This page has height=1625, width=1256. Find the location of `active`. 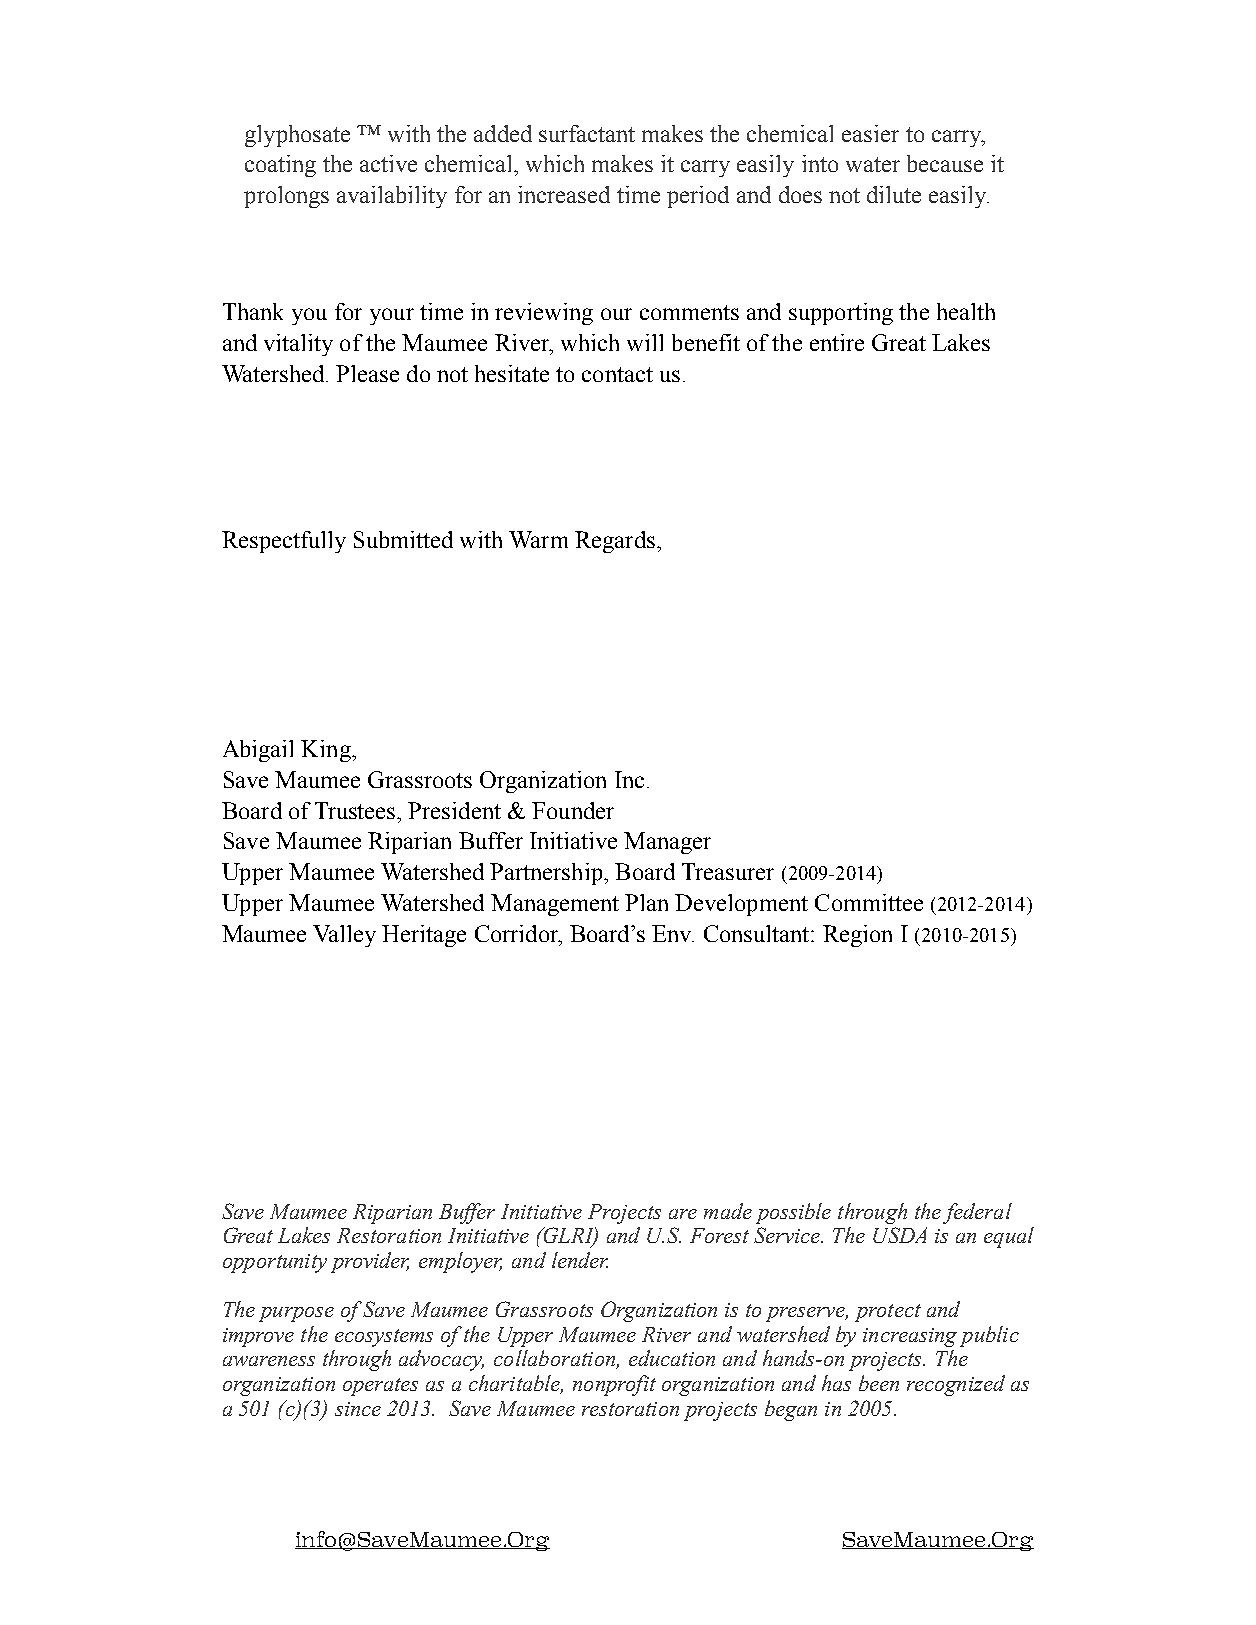

active is located at coordinates (388, 163).
